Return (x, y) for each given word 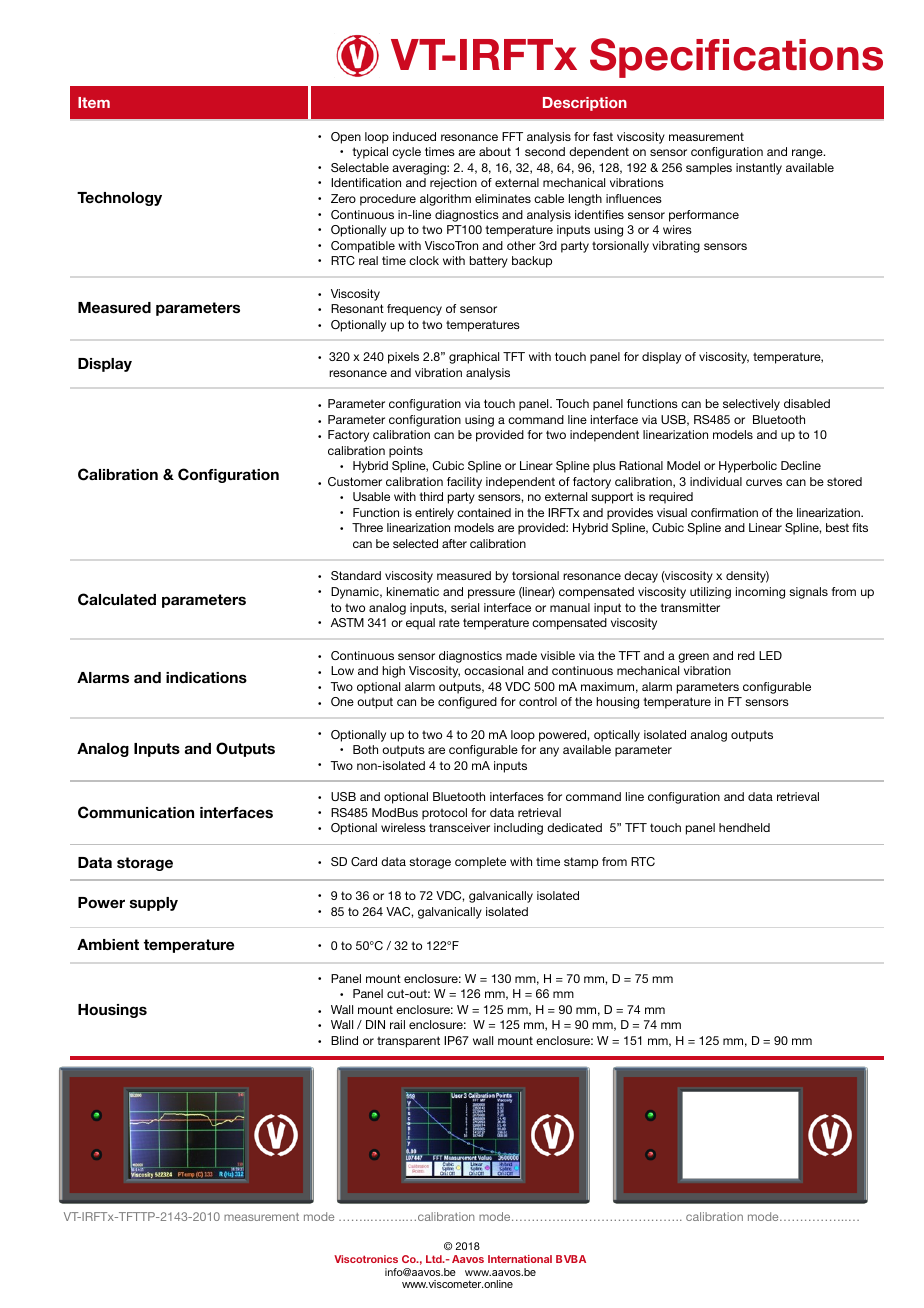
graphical (474, 358)
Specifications (736, 58)
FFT (512, 136)
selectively (751, 405)
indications (206, 677)
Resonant (357, 308)
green (693, 658)
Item (94, 102)
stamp (581, 863)
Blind (344, 1040)
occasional (493, 670)
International (520, 1259)
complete (480, 863)
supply (154, 904)
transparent (408, 1042)
